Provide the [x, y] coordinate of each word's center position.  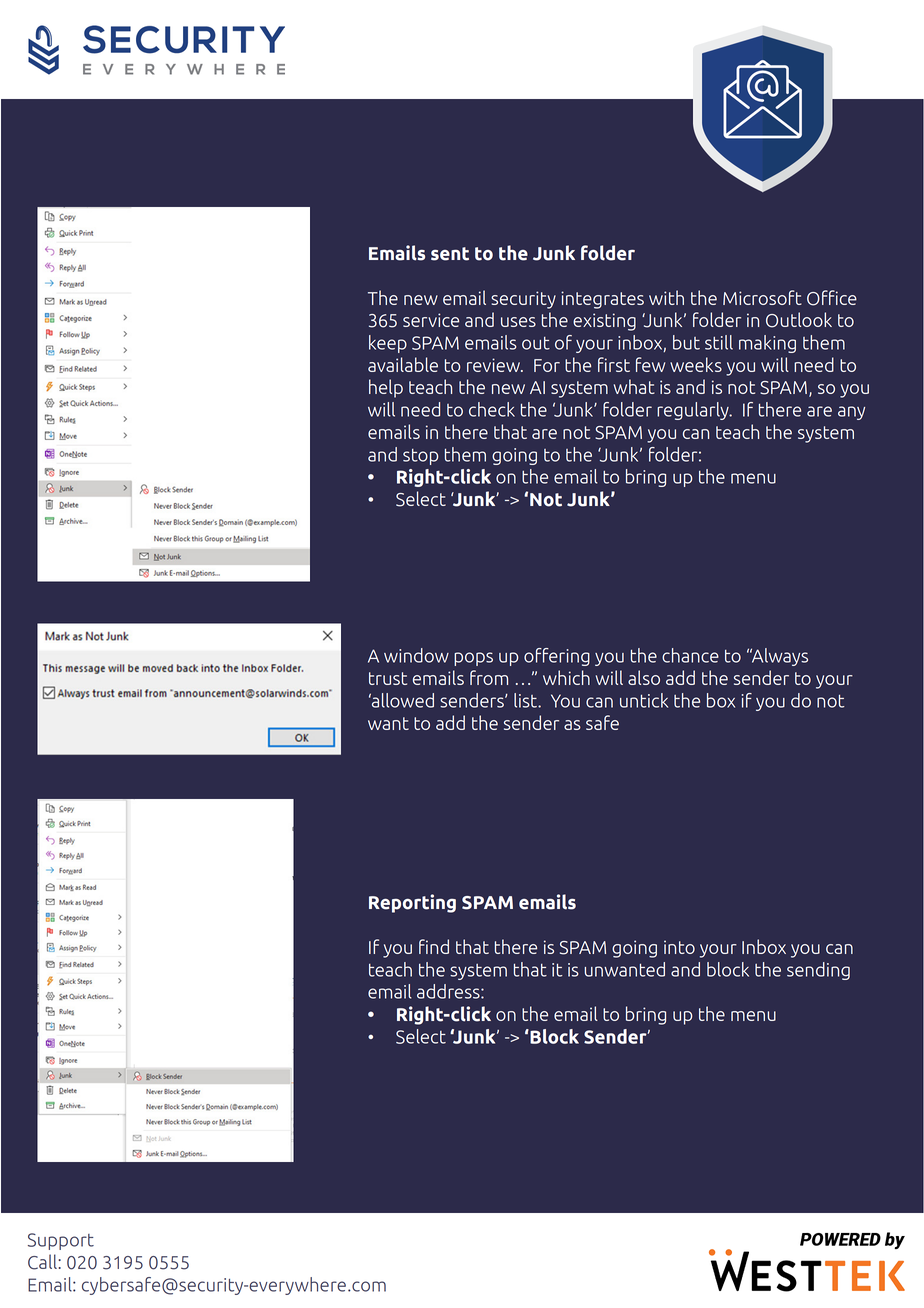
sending [818, 971]
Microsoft [762, 297]
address [449, 991]
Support [61, 1241]
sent [450, 254]
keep [388, 344]
